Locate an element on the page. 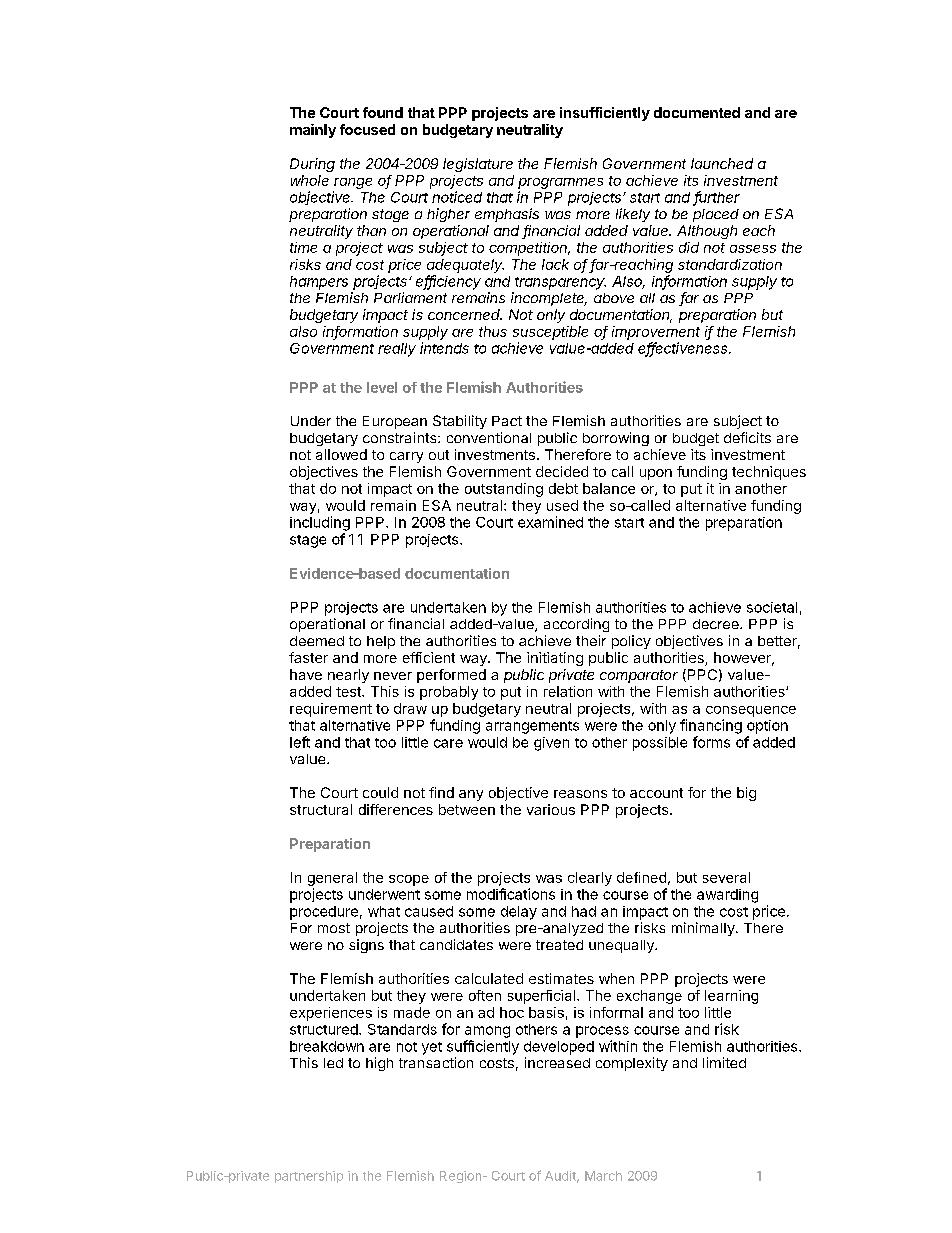  launched is located at coordinates (722, 163).
